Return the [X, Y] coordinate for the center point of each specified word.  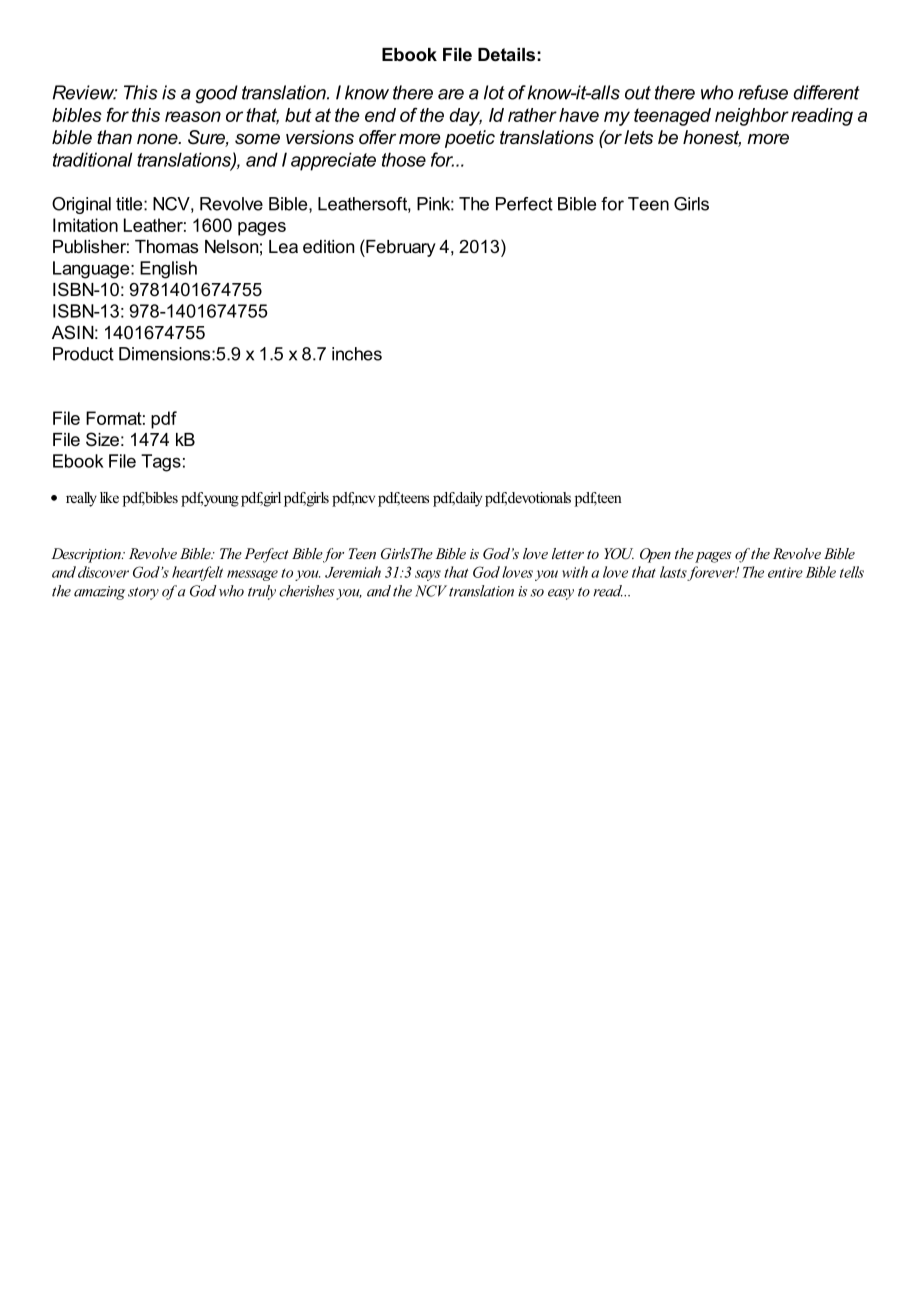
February [400, 248]
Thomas [166, 246]
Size [102, 439]
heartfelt [197, 573]
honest [712, 138]
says [428, 575]
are [451, 94]
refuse [763, 92]
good [217, 94]
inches [357, 354]
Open [655, 555]
